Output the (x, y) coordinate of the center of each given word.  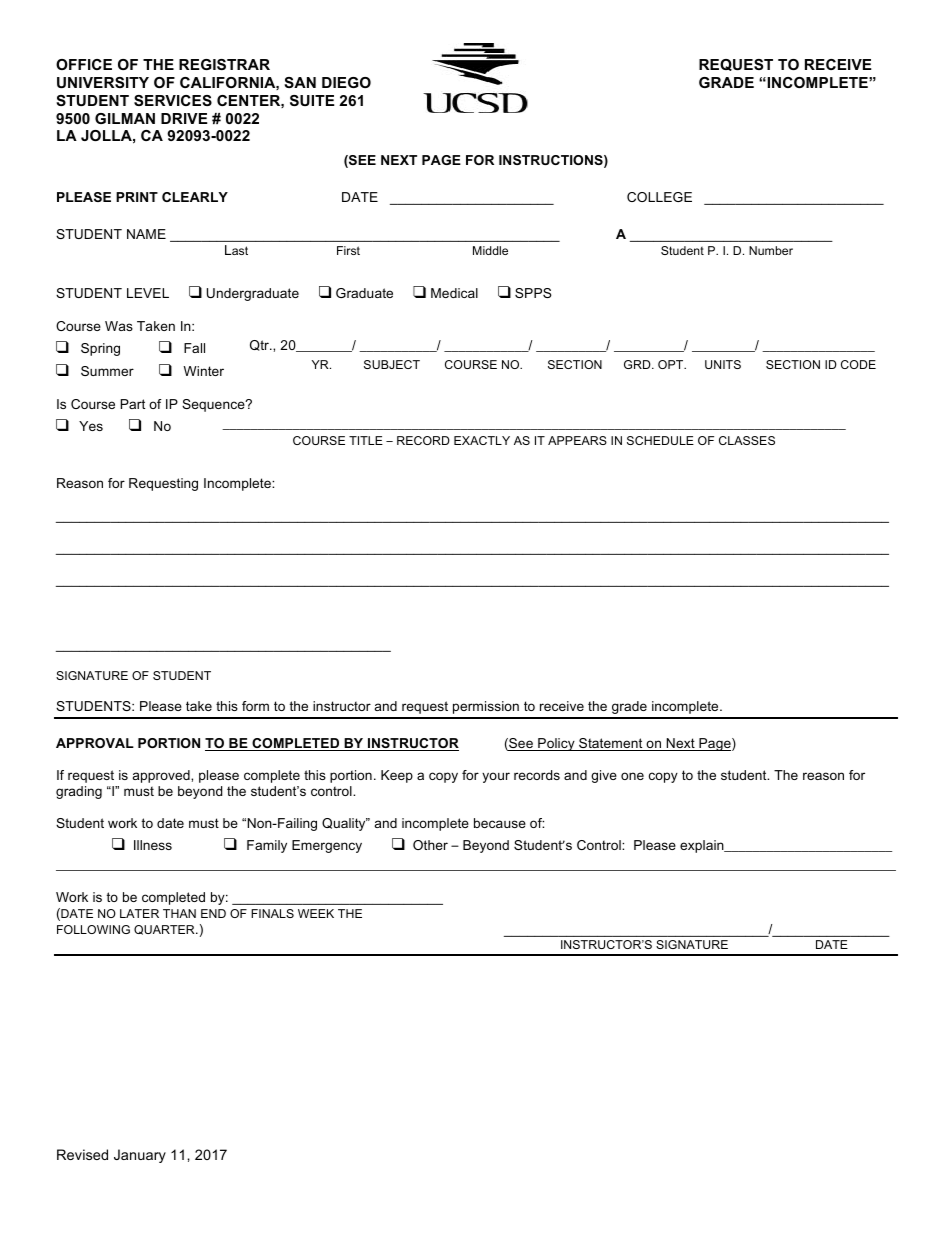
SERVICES (173, 100)
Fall (194, 348)
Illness (153, 845)
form (255, 706)
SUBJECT (392, 364)
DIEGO (346, 82)
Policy (556, 744)
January (140, 1156)
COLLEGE (659, 197)
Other (430, 845)
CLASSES (747, 440)
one (632, 776)
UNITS (723, 364)
